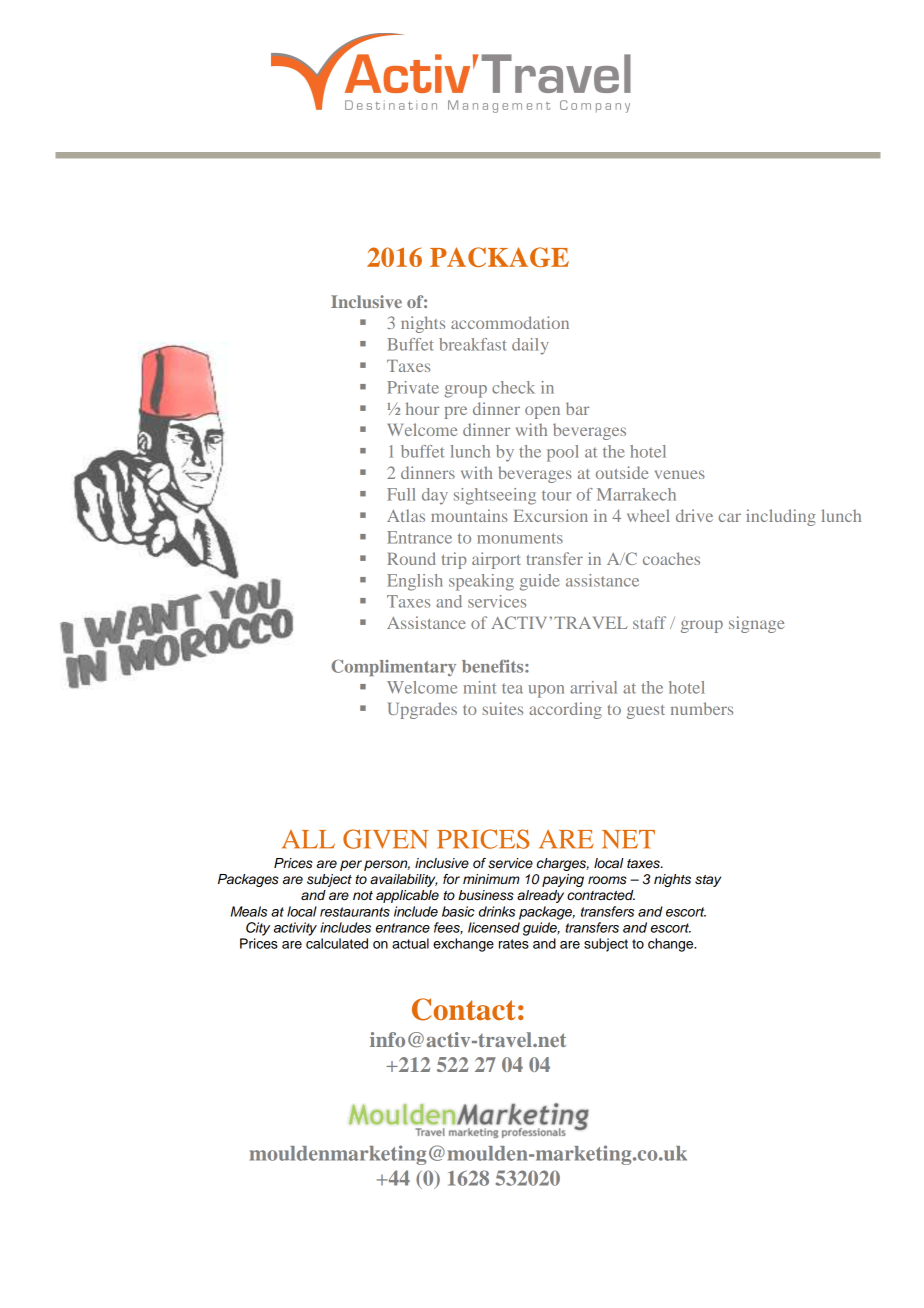  What do you see at coordinates (337, 943) in the screenshot?
I see `calculated` at bounding box center [337, 943].
